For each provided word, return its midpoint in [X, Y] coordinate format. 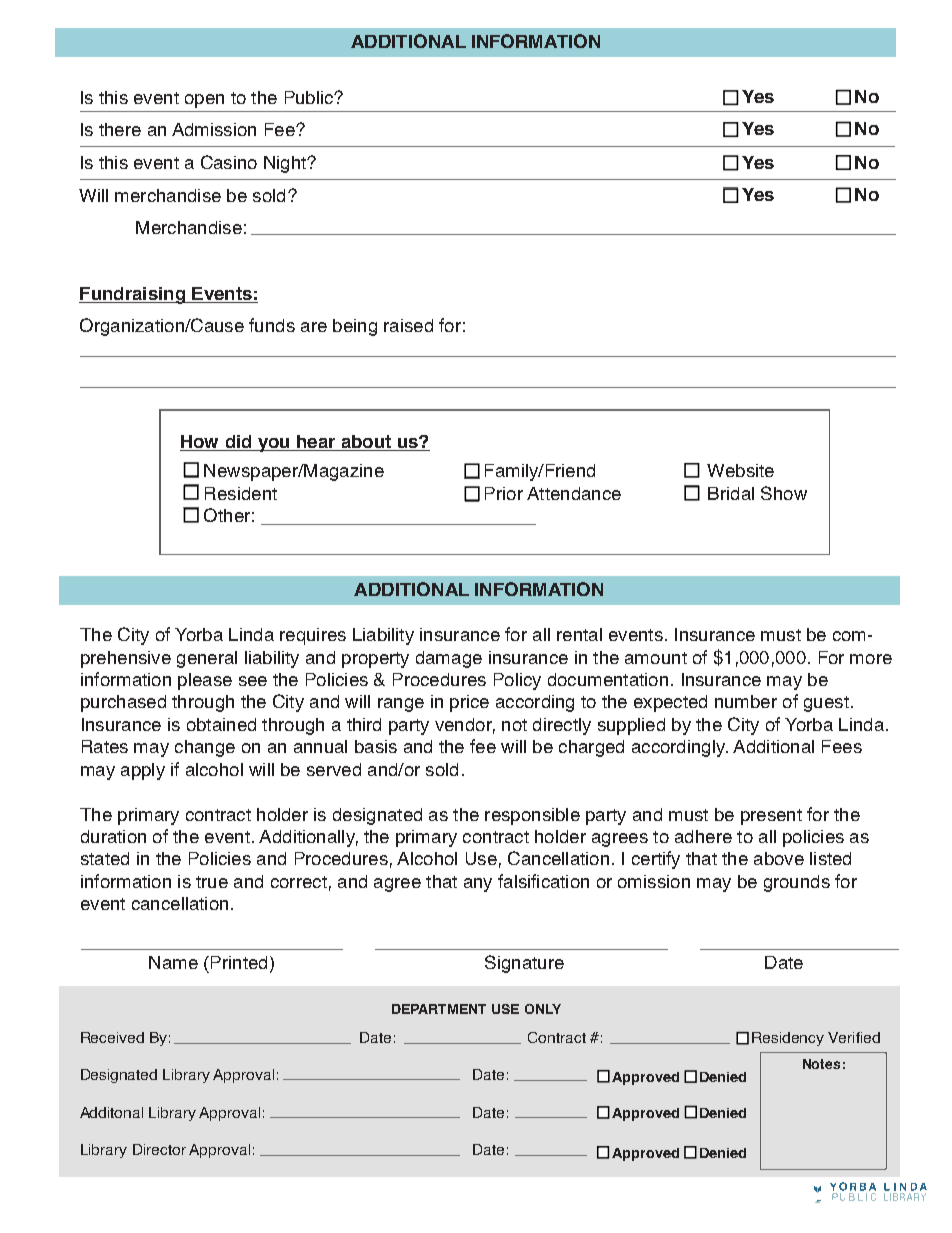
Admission [214, 129]
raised [408, 325]
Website [740, 470]
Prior [504, 493]
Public [310, 97]
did [238, 443]
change [205, 748]
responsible [532, 816]
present [771, 817]
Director [159, 1149]
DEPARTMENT [439, 1009]
